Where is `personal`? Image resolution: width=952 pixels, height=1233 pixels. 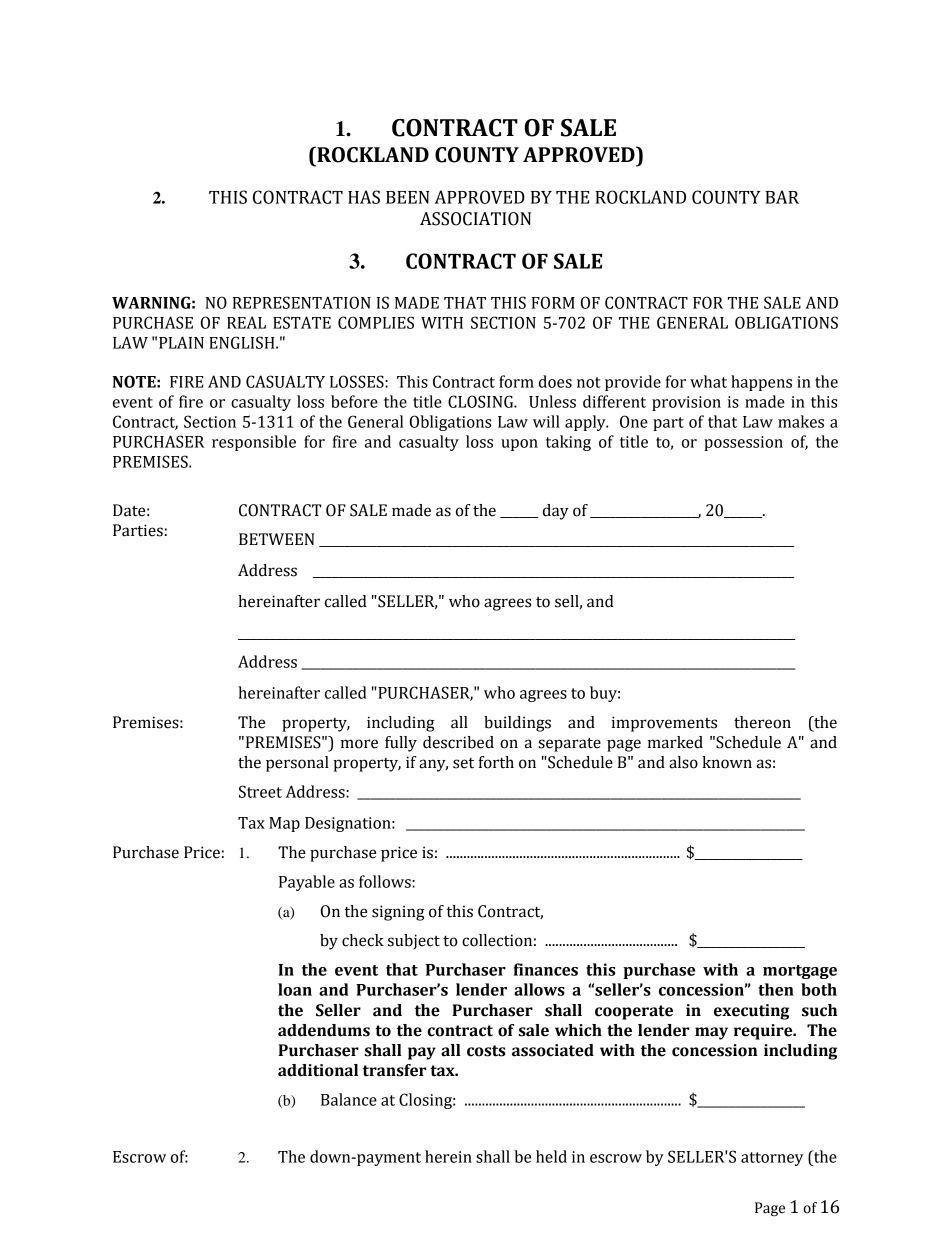 personal is located at coordinates (297, 764).
